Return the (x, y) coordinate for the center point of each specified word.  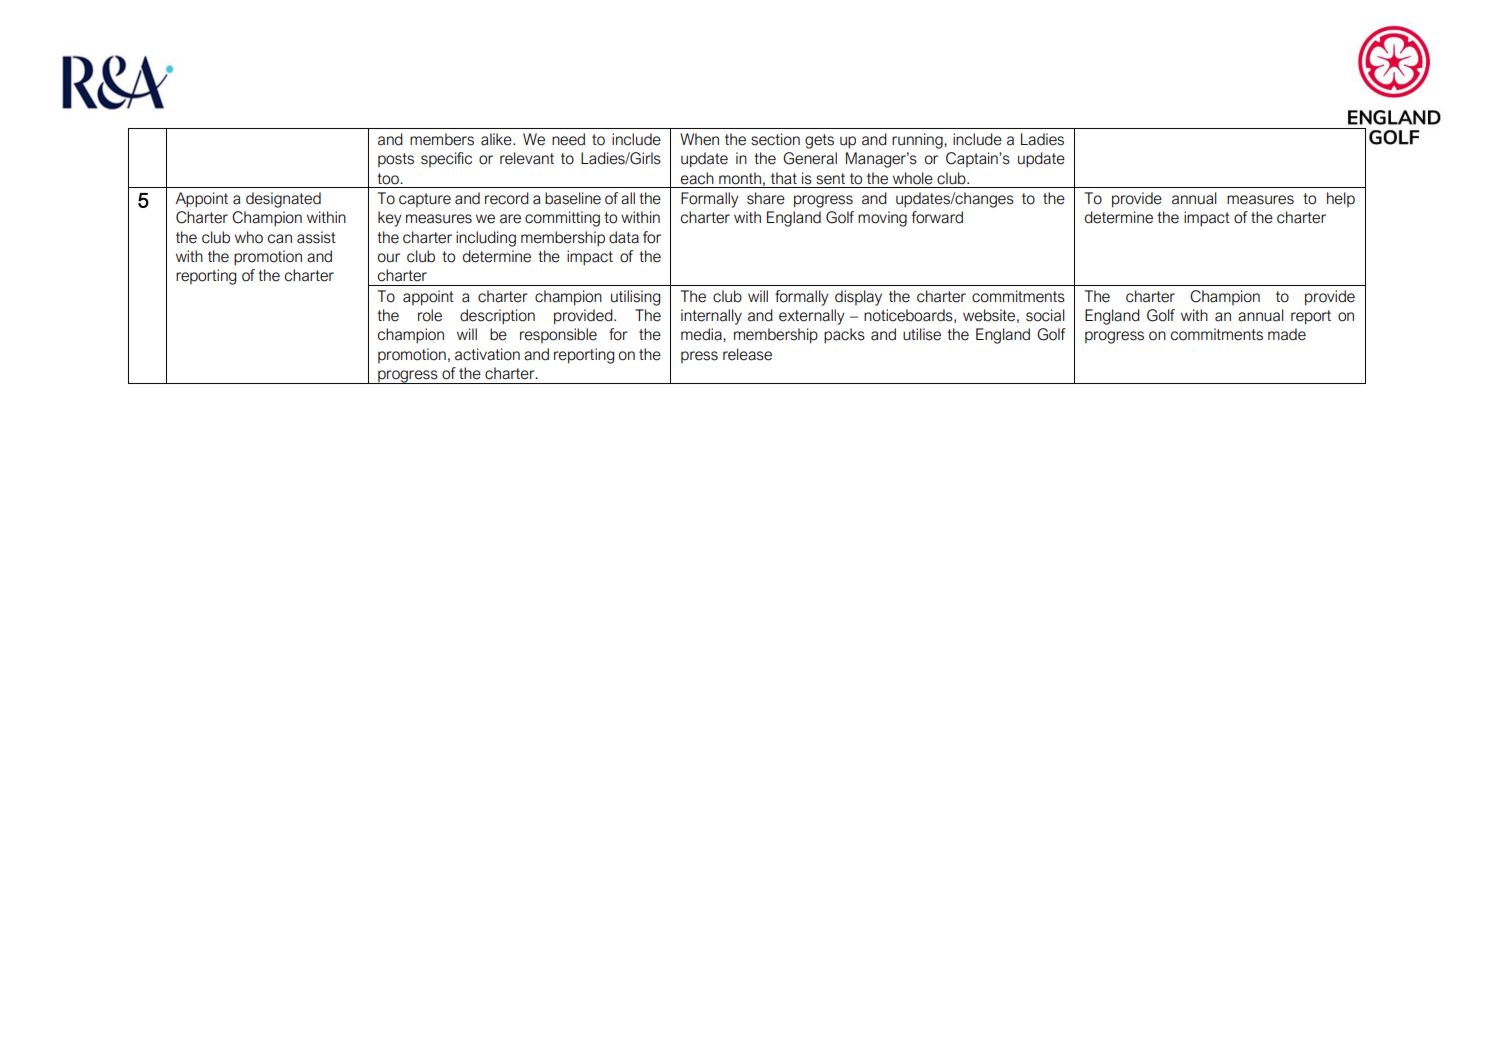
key (390, 219)
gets (819, 141)
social (1045, 315)
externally (812, 317)
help (1341, 199)
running (918, 141)
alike (497, 139)
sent (830, 179)
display (858, 298)
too (389, 179)
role (430, 315)
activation (487, 354)
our (389, 258)
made (1287, 334)
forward (937, 217)
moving (882, 219)
